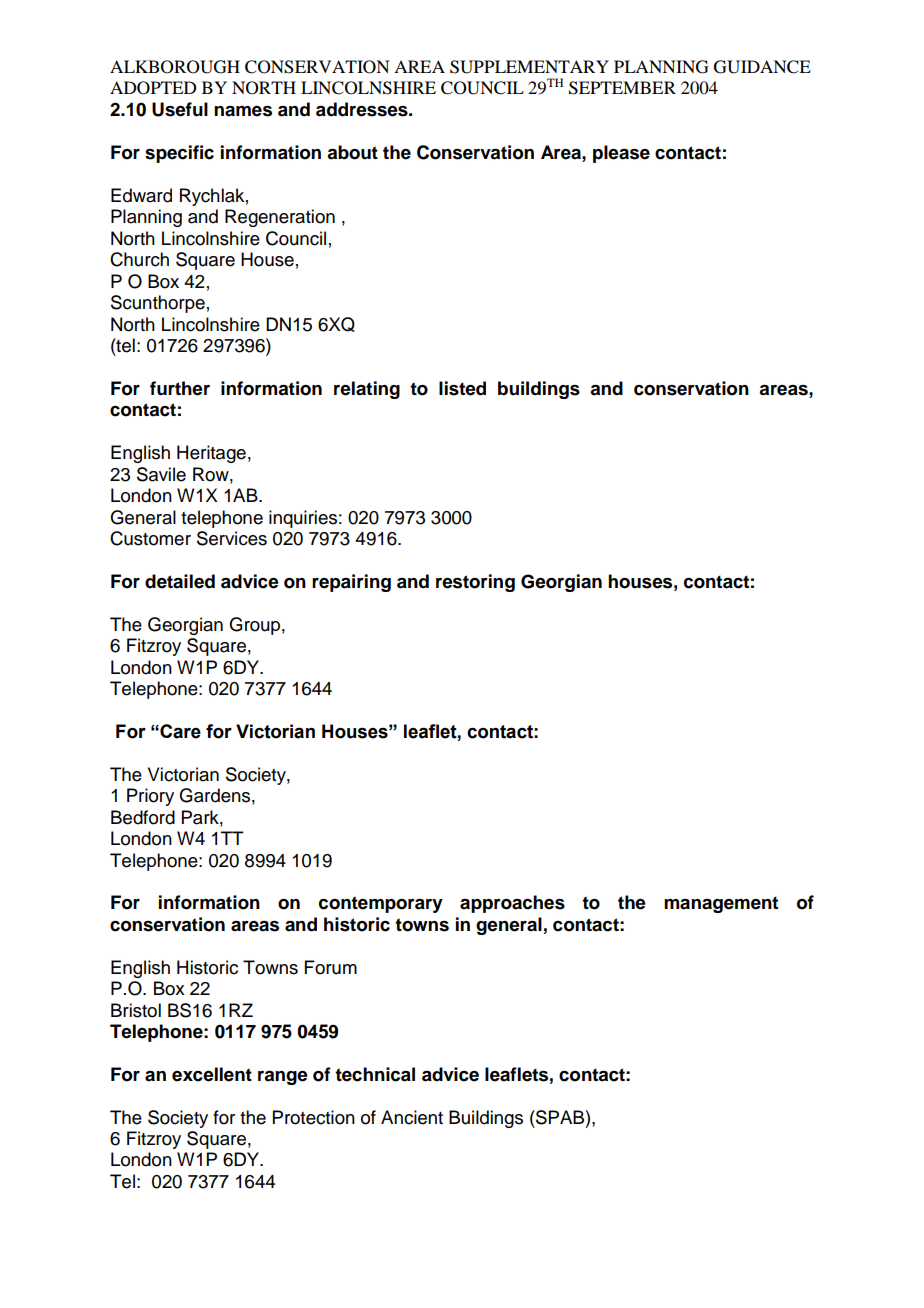 The height and width of the screenshot is (1308, 924). Describe the element at coordinates (381, 904) in the screenshot. I see `contemporary` at that location.
